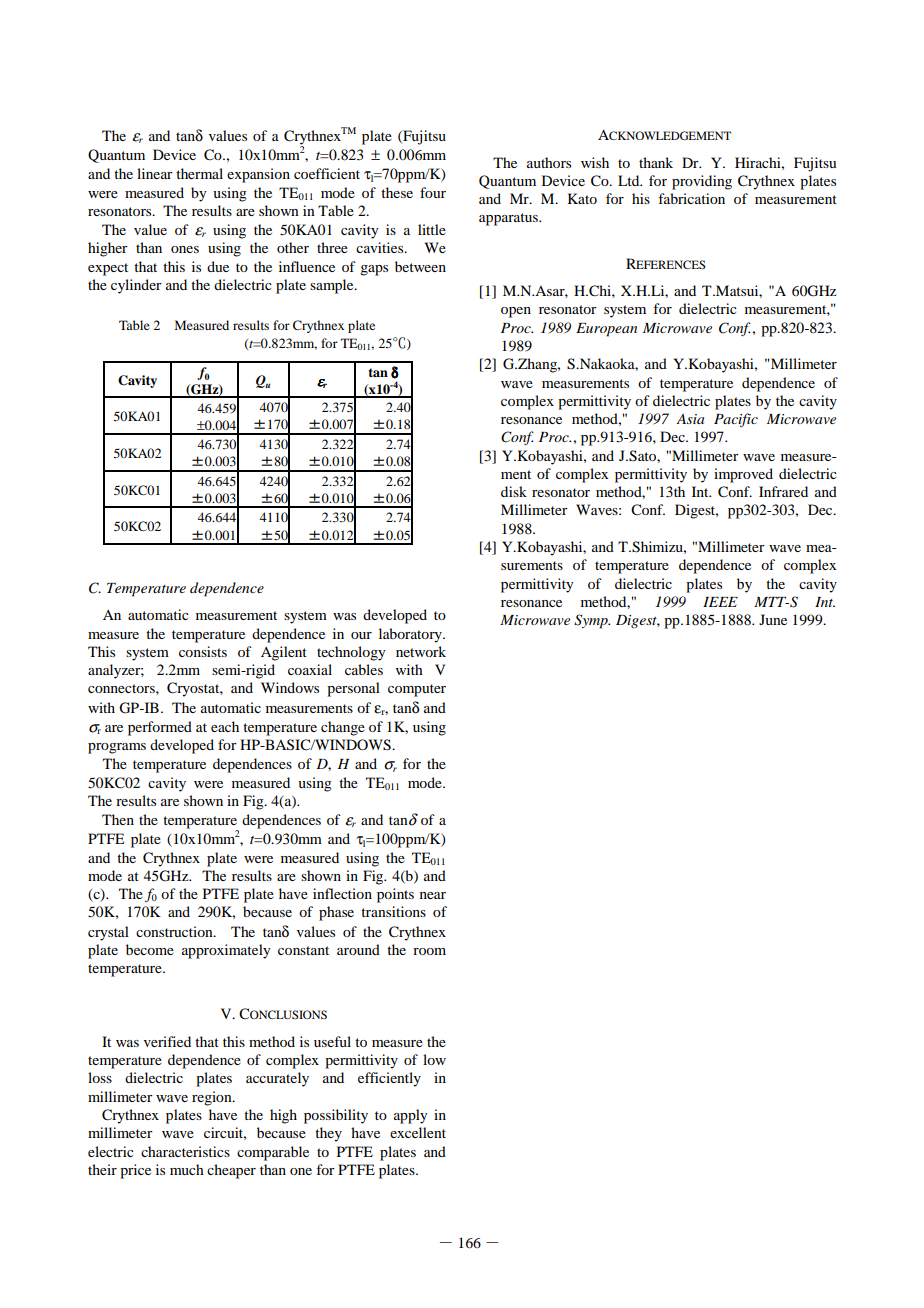 The height and width of the screenshot is (1308, 924). What do you see at coordinates (433, 192) in the screenshot?
I see `four` at bounding box center [433, 192].
